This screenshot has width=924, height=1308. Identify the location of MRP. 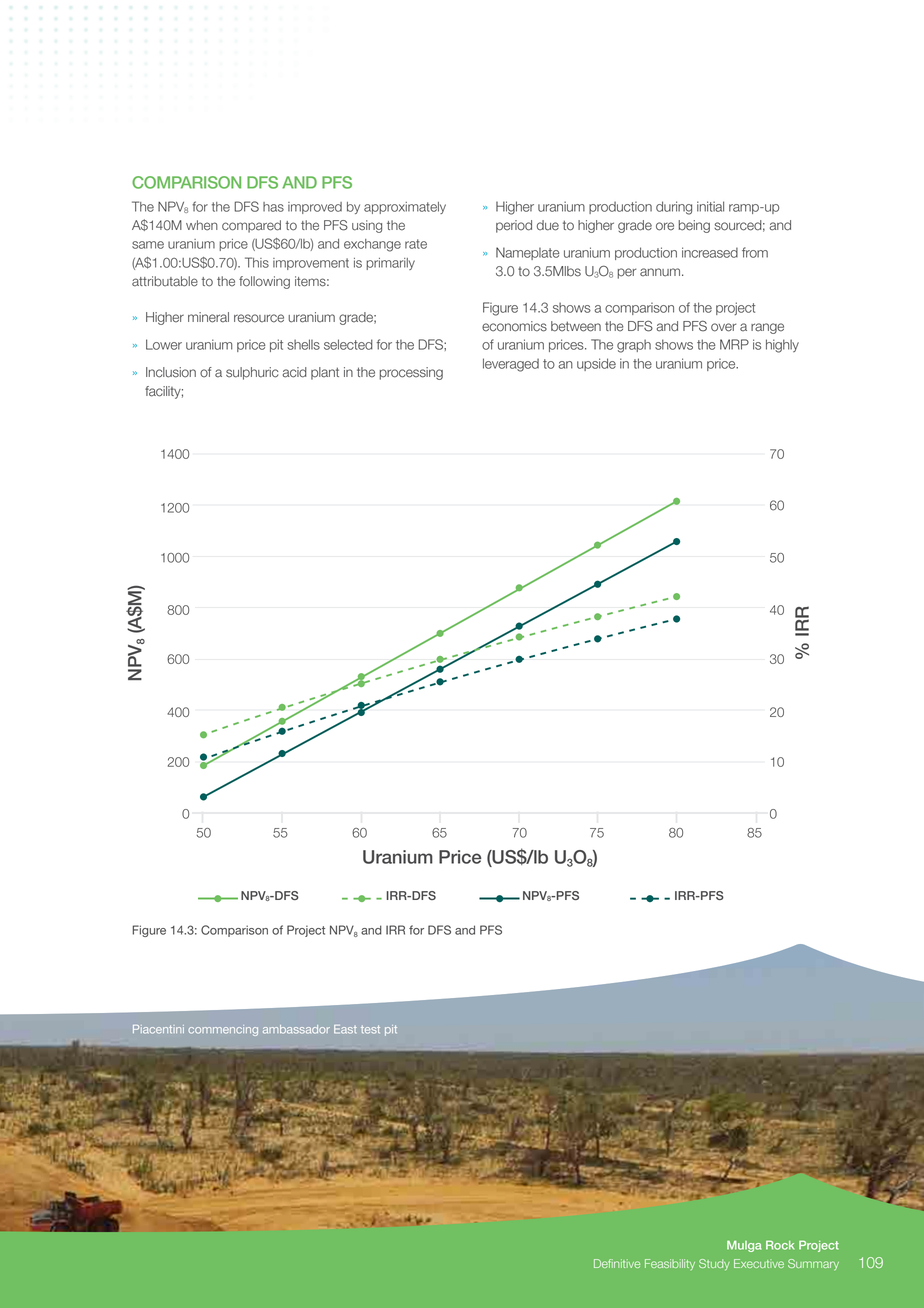
(734, 344).
